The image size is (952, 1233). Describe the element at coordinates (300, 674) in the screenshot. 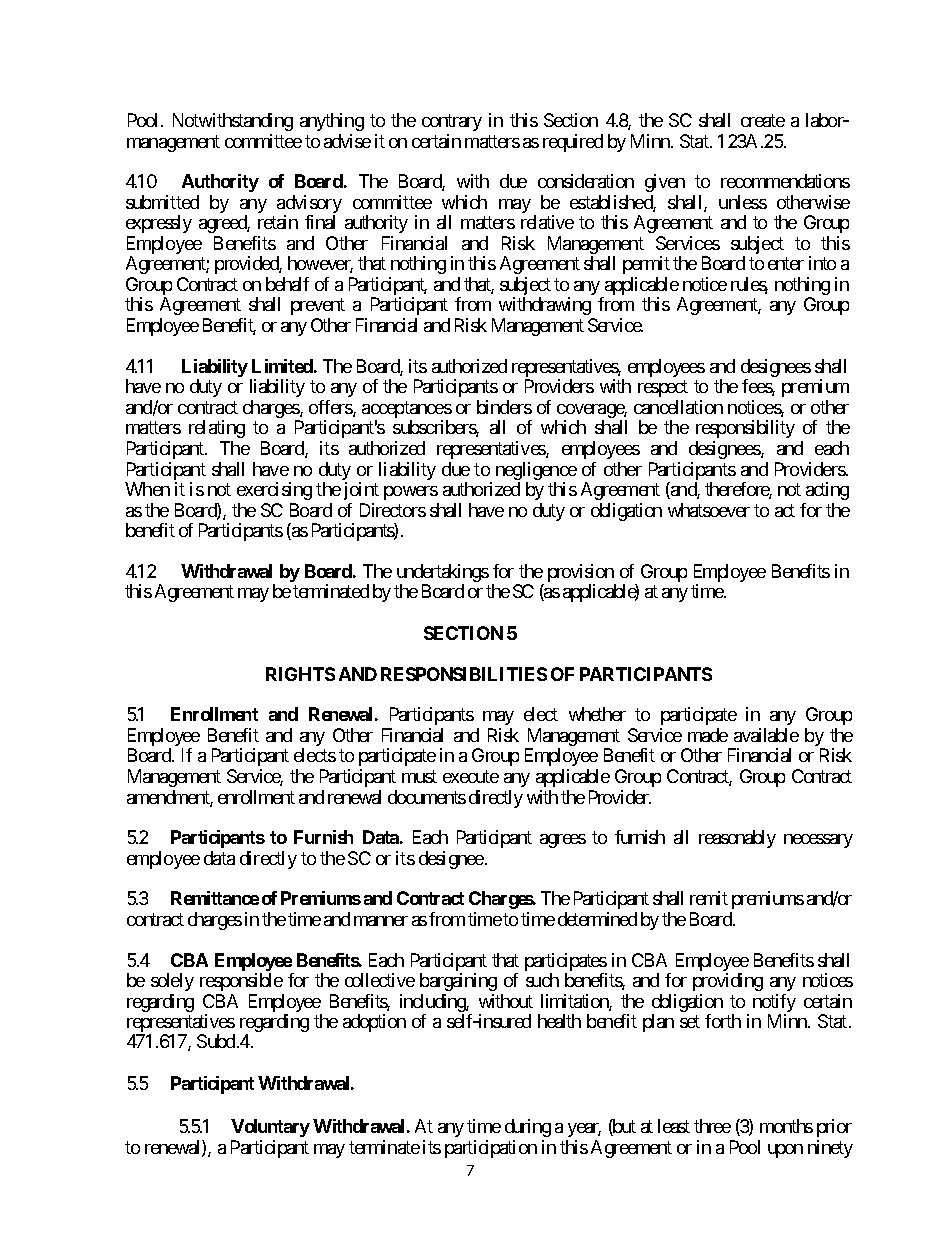

I see `RIGHTS` at that location.
